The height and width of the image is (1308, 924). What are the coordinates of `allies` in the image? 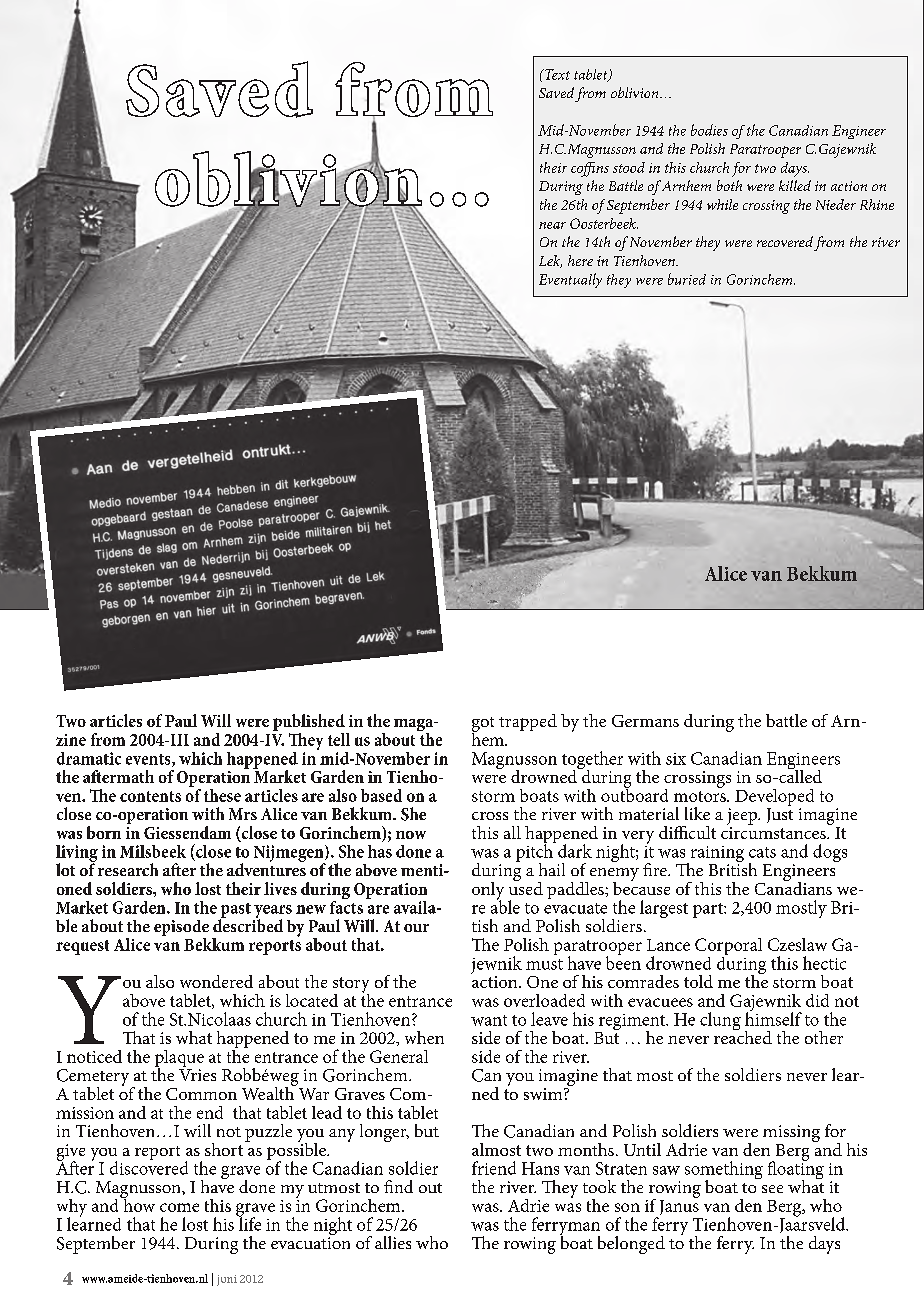 It's located at (393, 1242).
